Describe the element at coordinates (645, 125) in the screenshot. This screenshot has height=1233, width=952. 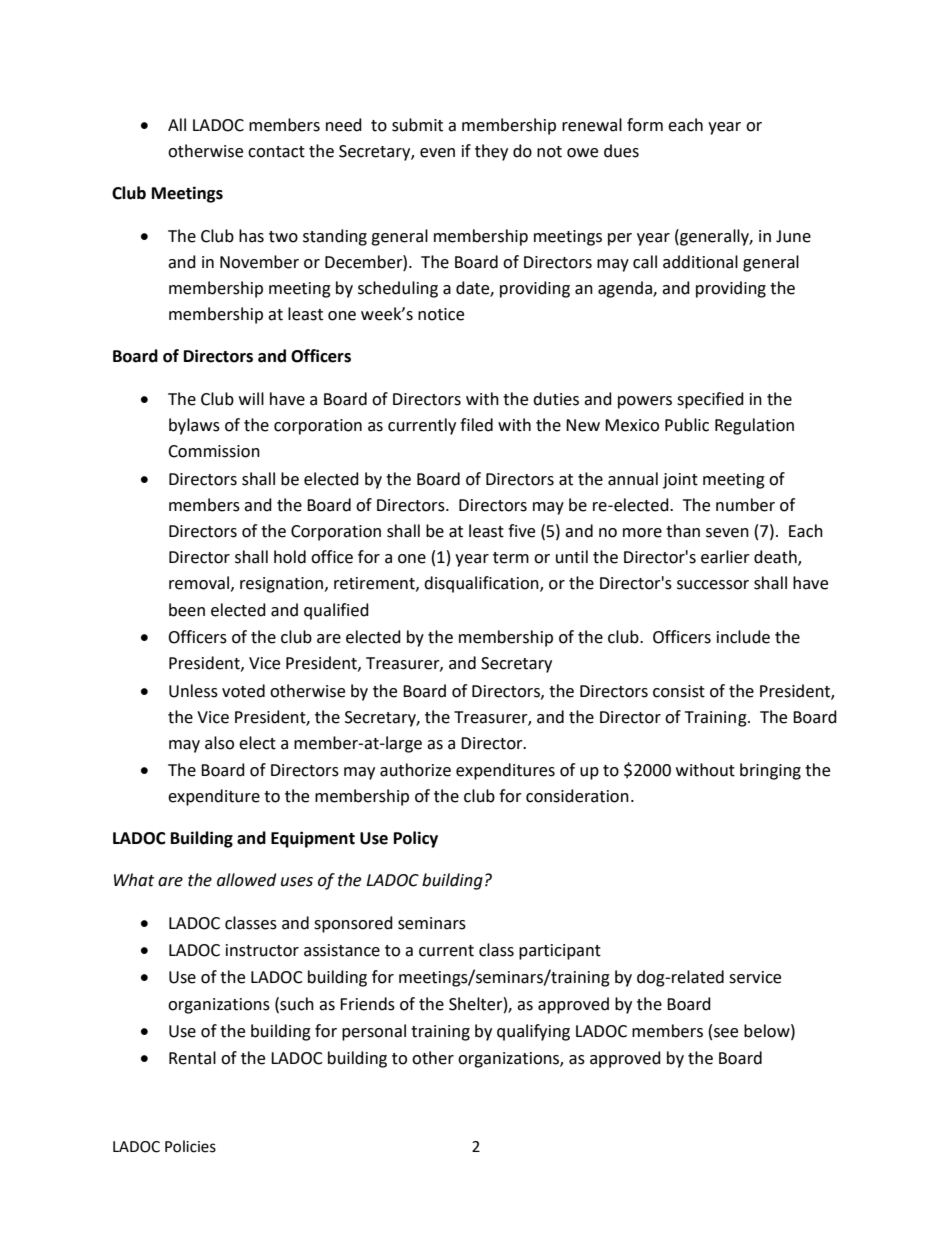
I see `form` at that location.
